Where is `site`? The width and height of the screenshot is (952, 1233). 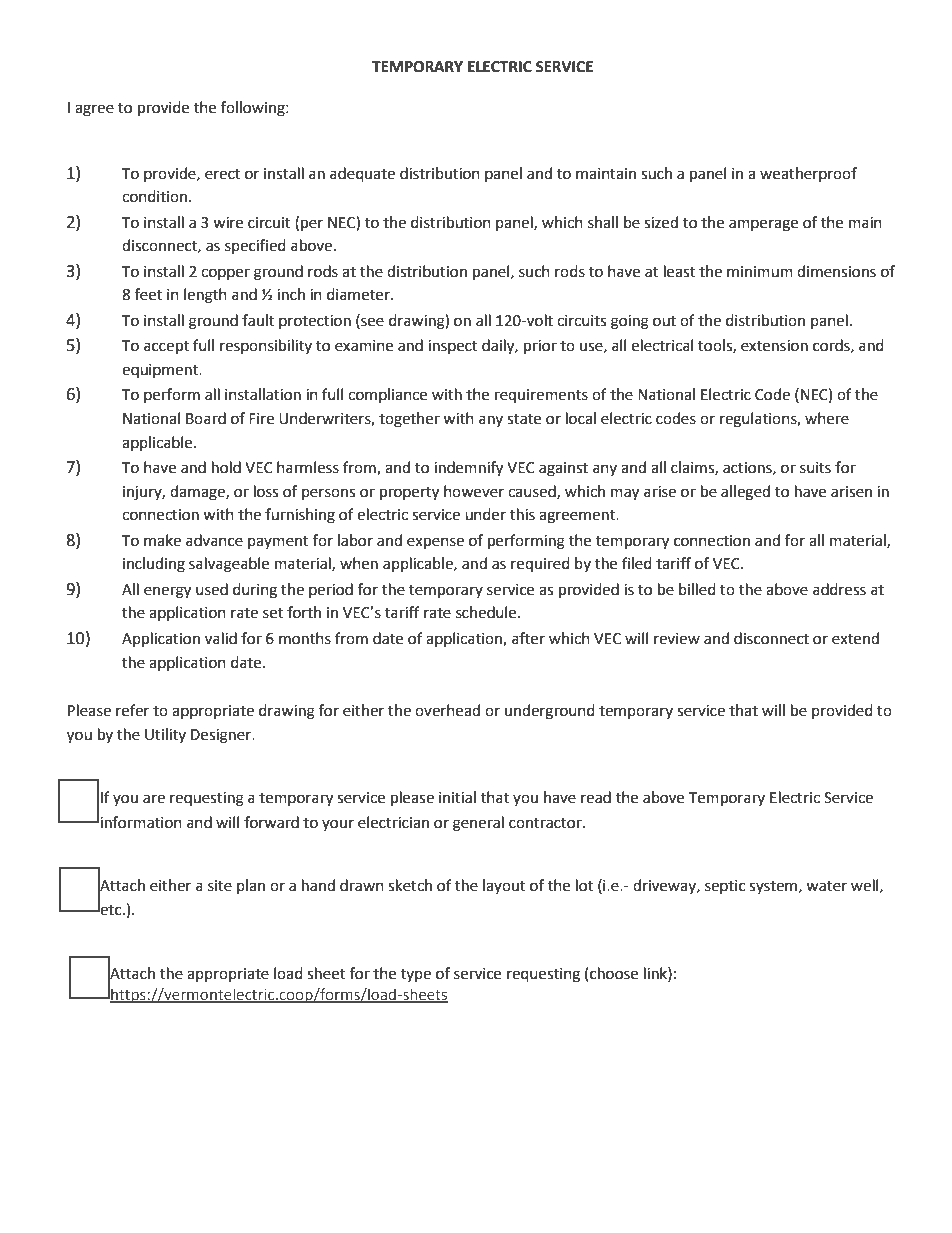 site is located at coordinates (220, 886).
